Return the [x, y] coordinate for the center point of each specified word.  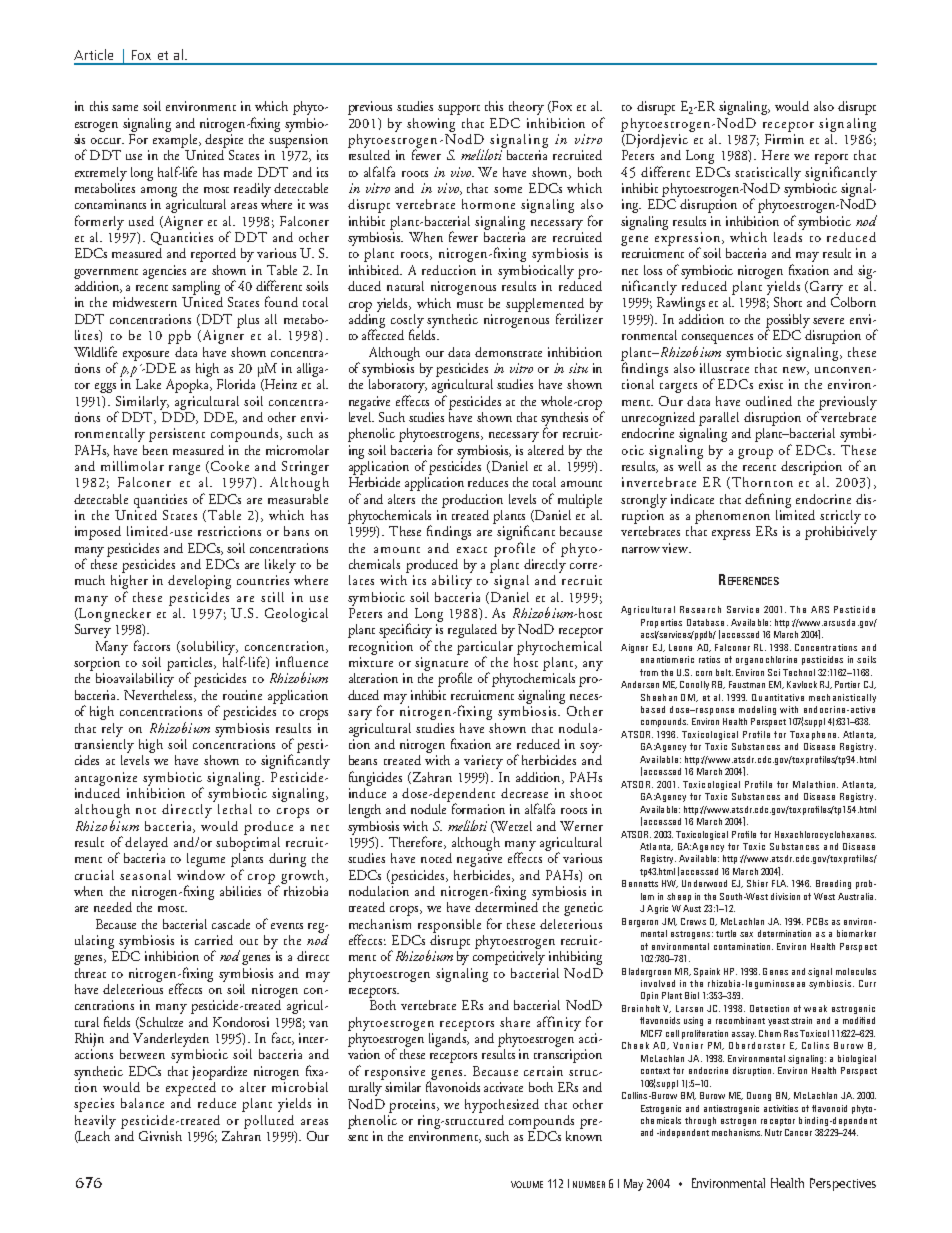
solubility [209, 648]
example [176, 139]
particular [485, 649]
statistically [768, 174]
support [459, 110]
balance [142, 1103]
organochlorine [766, 660]
